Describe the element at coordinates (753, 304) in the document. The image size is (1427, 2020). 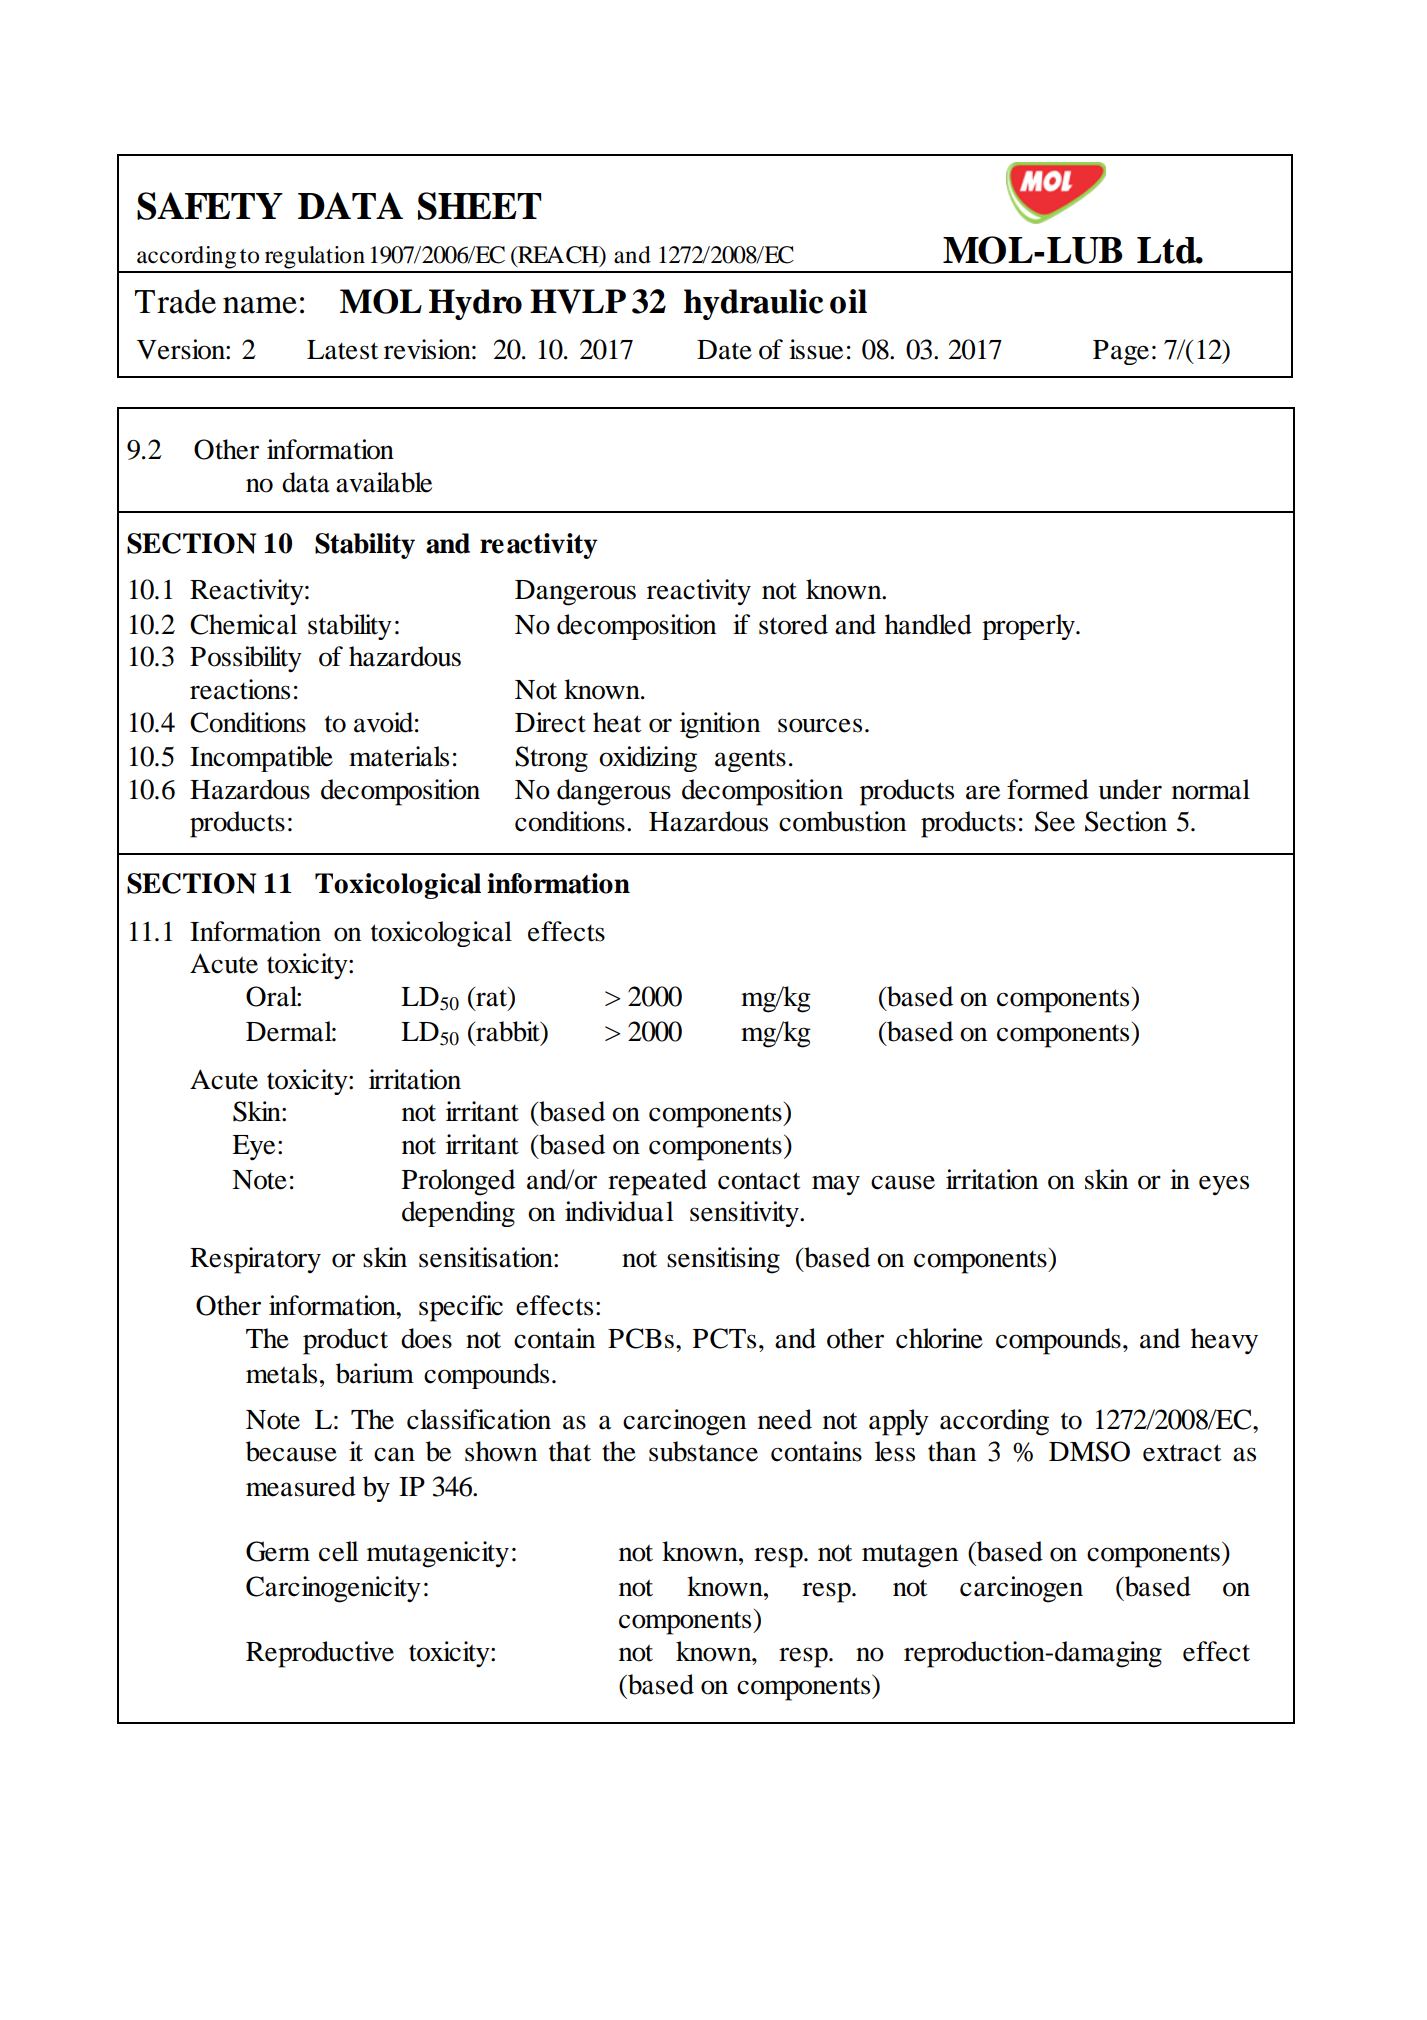
I see `hydraulic` at that location.
